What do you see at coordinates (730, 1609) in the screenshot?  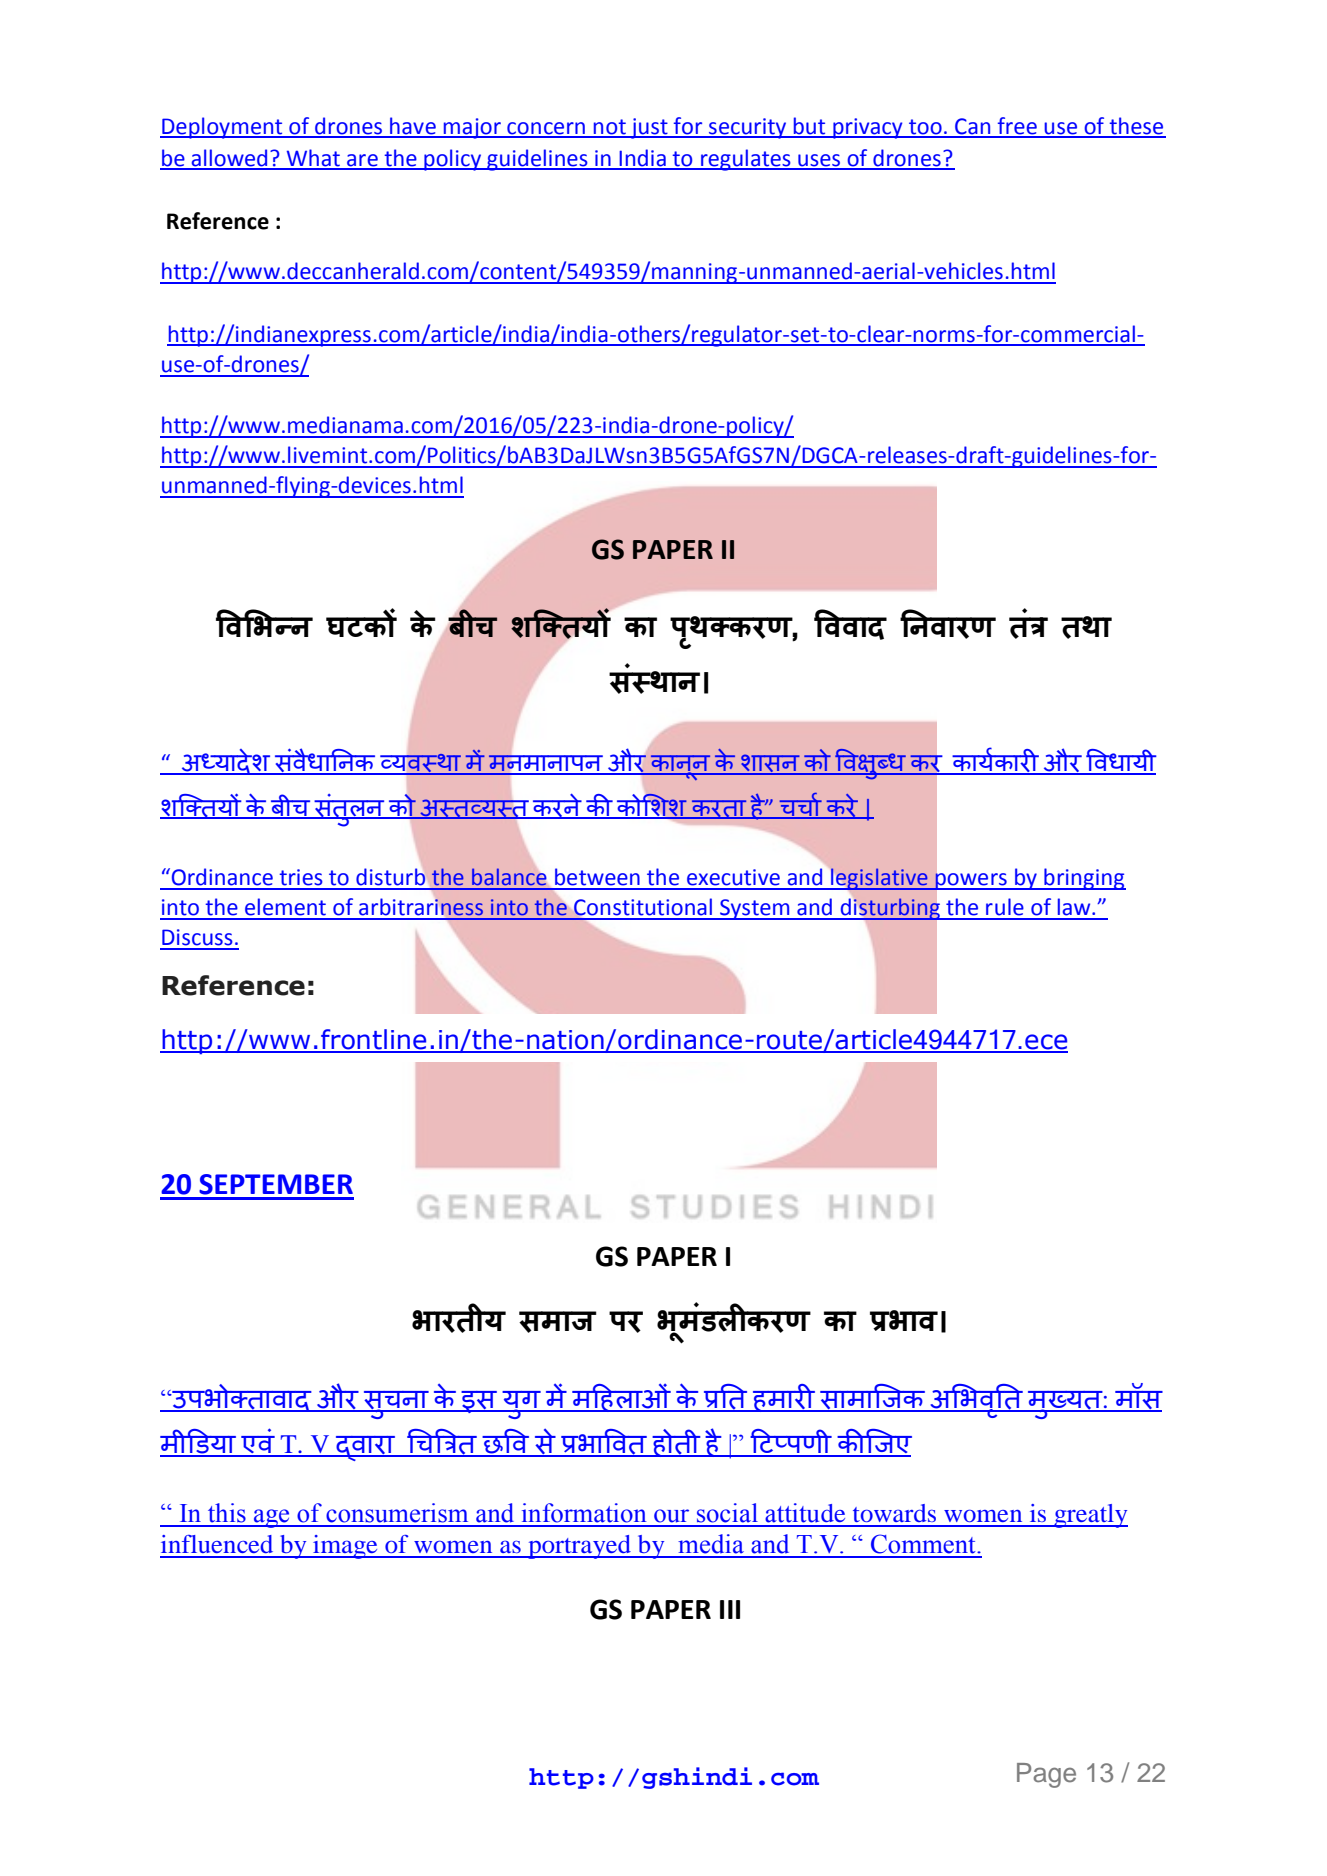 I see `III` at bounding box center [730, 1609].
